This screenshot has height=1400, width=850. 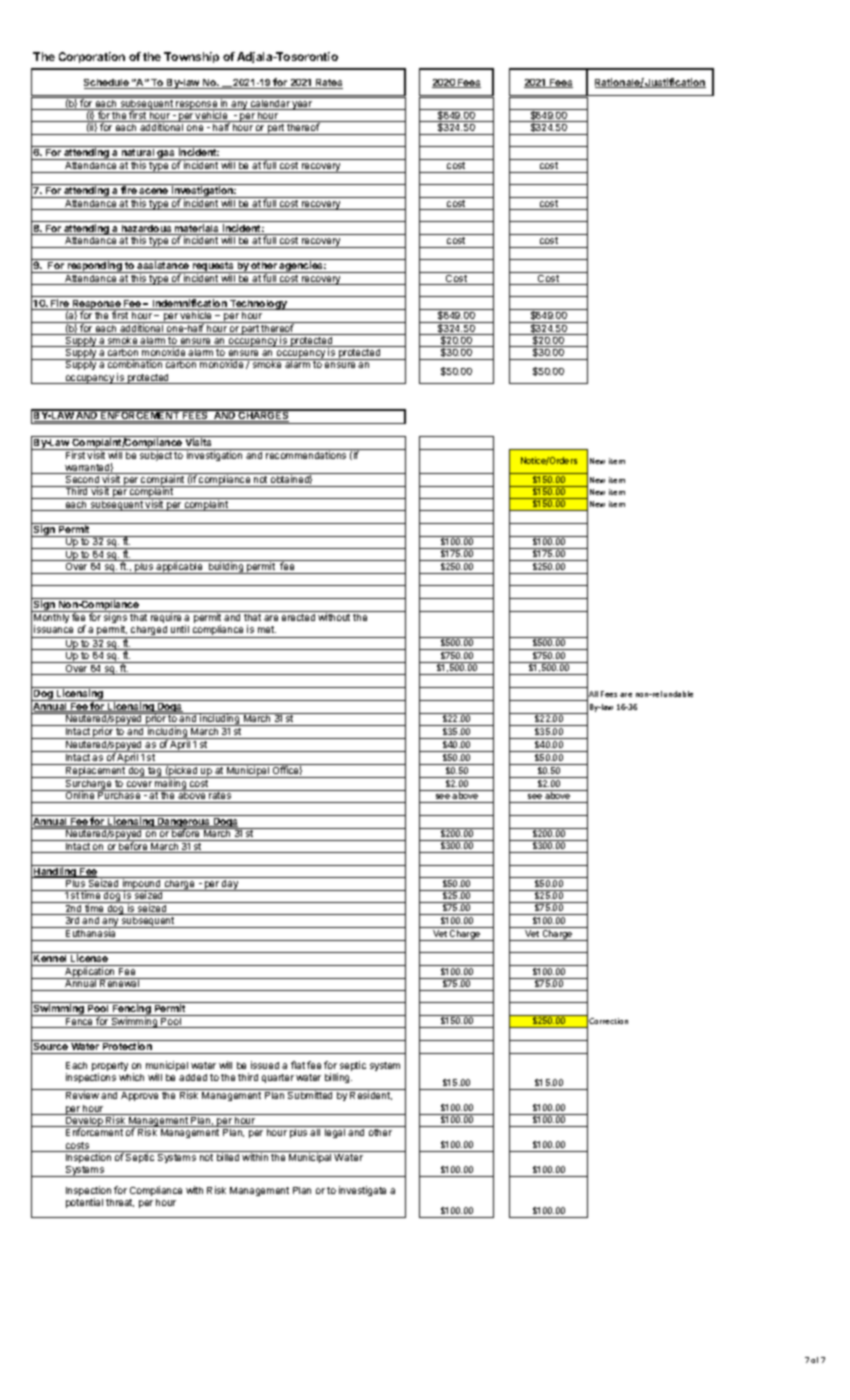 What do you see at coordinates (362, 1191) in the screenshot?
I see `investigate` at bounding box center [362, 1191].
